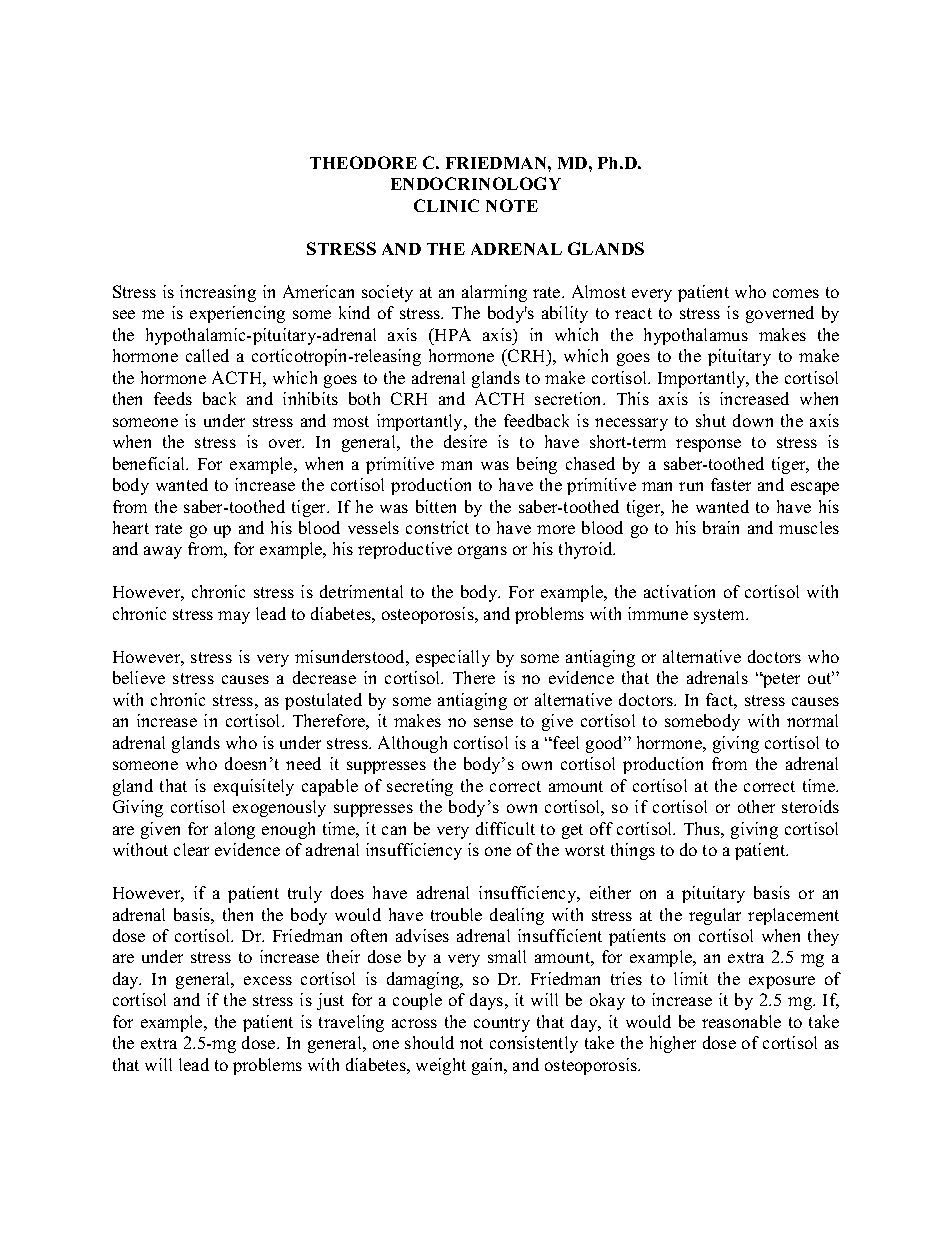 The width and height of the screenshot is (952, 1233). What do you see at coordinates (150, 463) in the screenshot?
I see `beneficial` at bounding box center [150, 463].
